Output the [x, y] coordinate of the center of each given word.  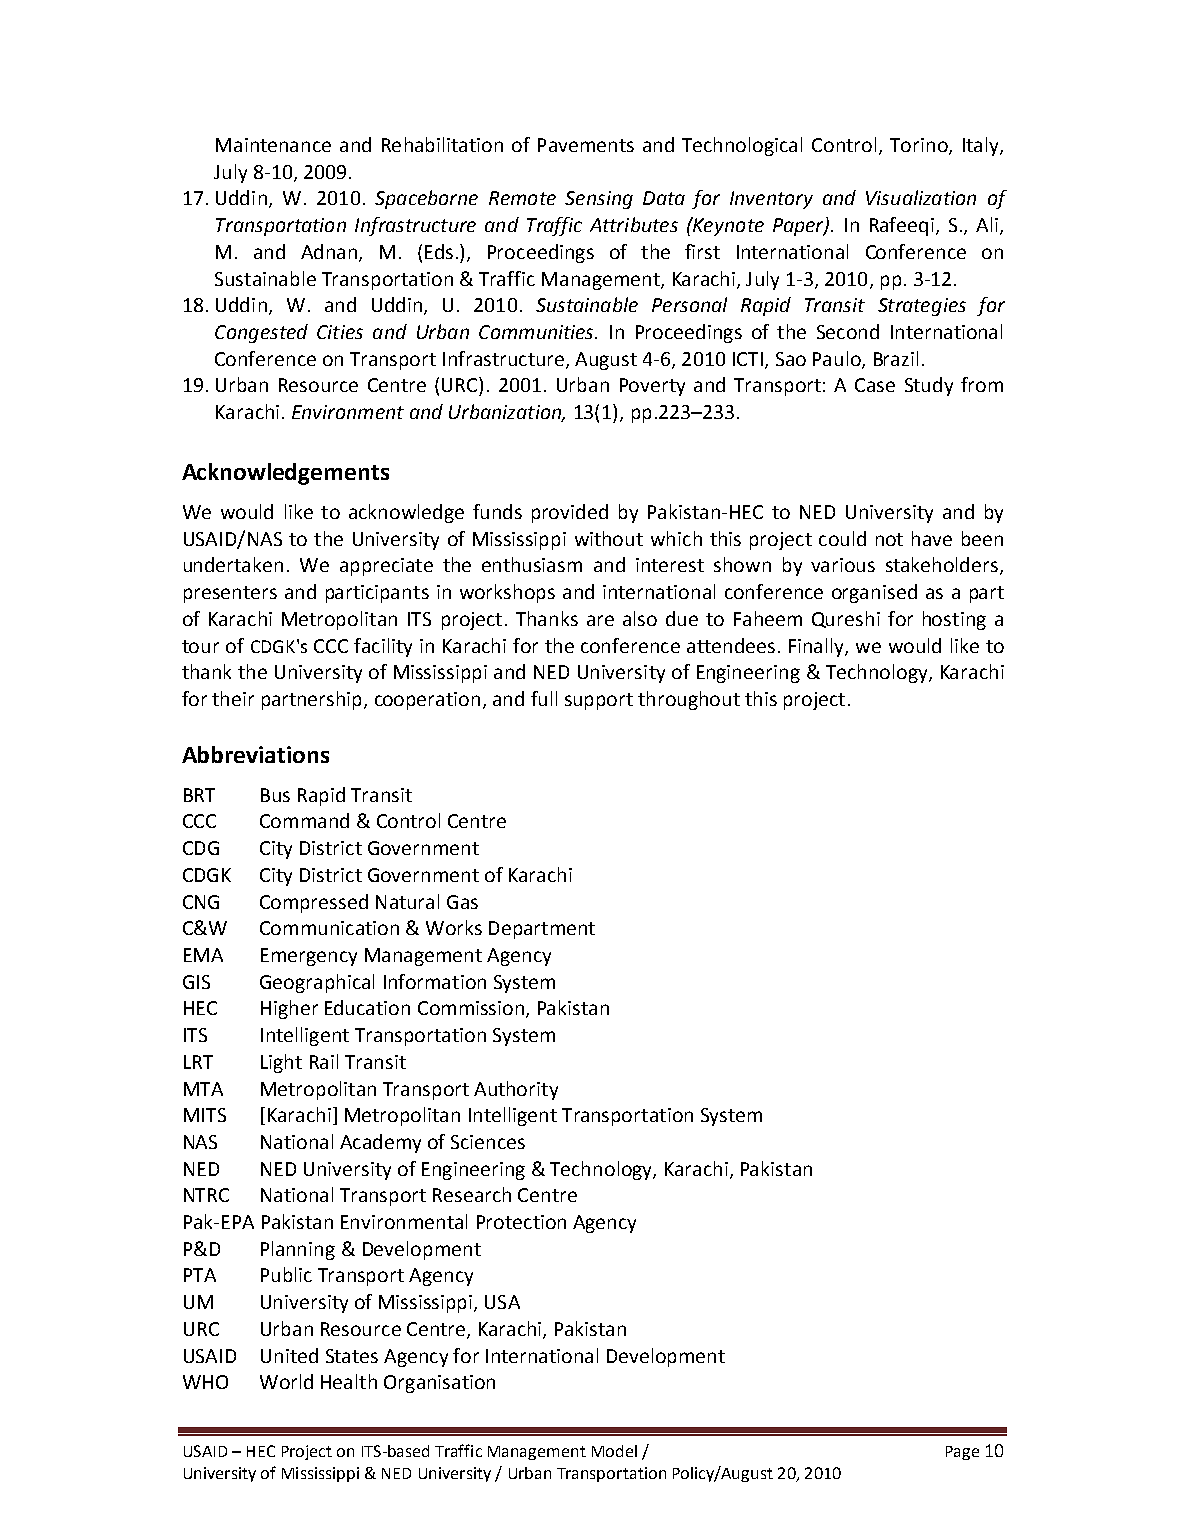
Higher [289, 1009]
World [286, 1381]
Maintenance [273, 145]
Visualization [921, 197]
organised [874, 593]
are [600, 620]
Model [614, 1451]
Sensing [599, 200]
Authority [516, 1090]
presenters [230, 594]
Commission [471, 1008]
